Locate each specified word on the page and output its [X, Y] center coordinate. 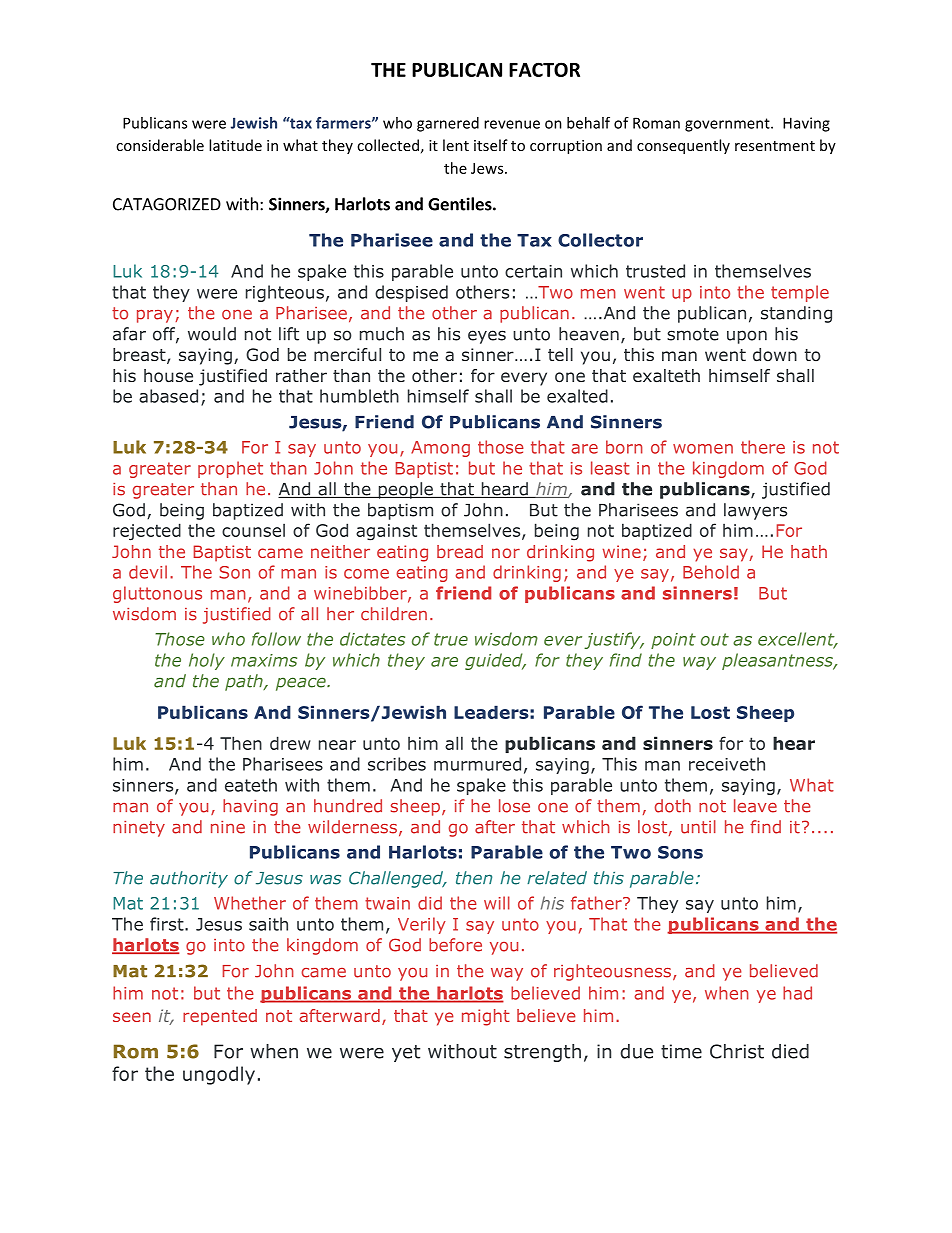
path [245, 682]
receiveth [727, 764]
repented [220, 1017]
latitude [235, 145]
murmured [477, 764]
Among [440, 449]
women [703, 449]
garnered [448, 124]
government [728, 125]
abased [168, 396]
